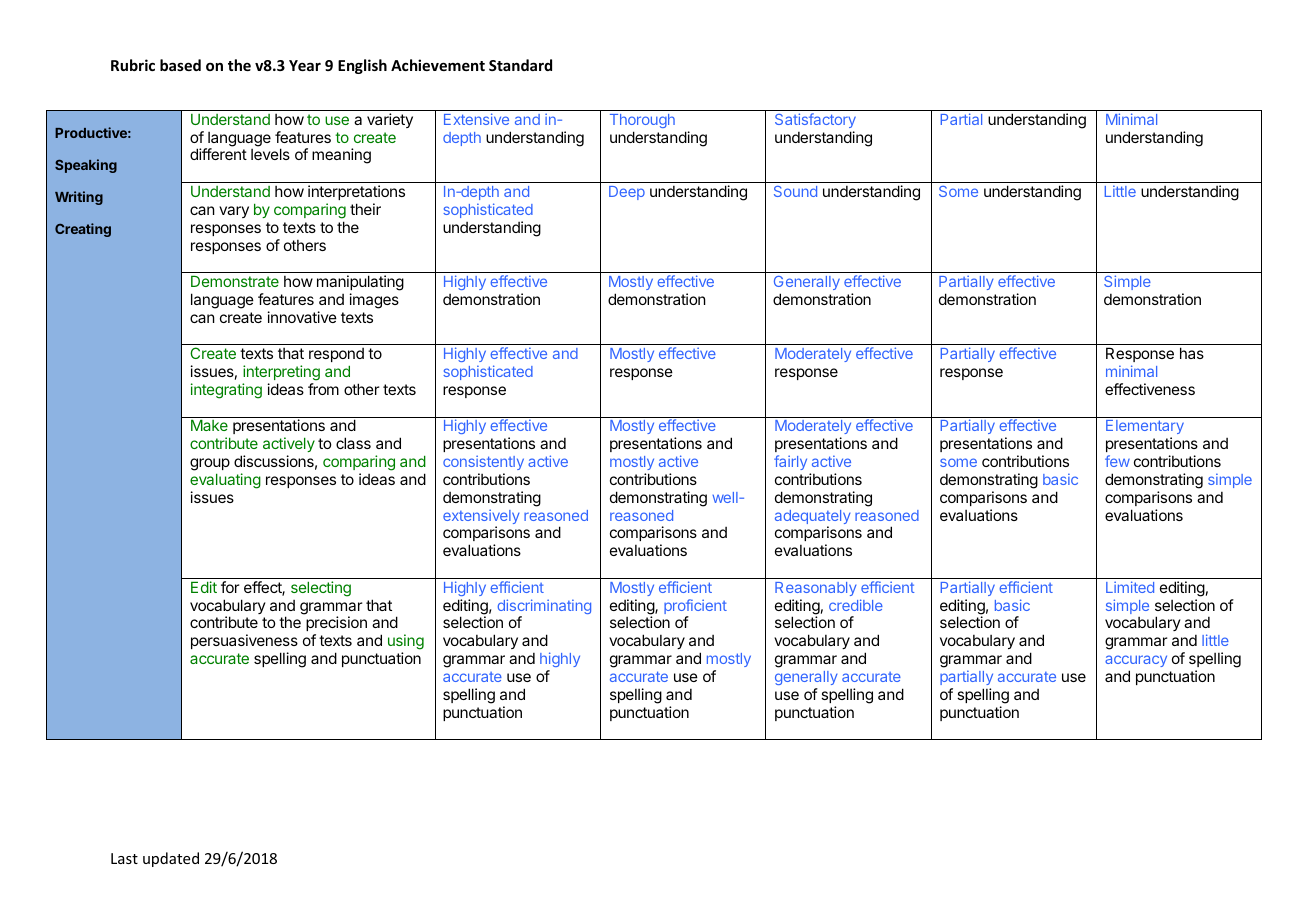  I want to click on accuracy, so click(1136, 661).
